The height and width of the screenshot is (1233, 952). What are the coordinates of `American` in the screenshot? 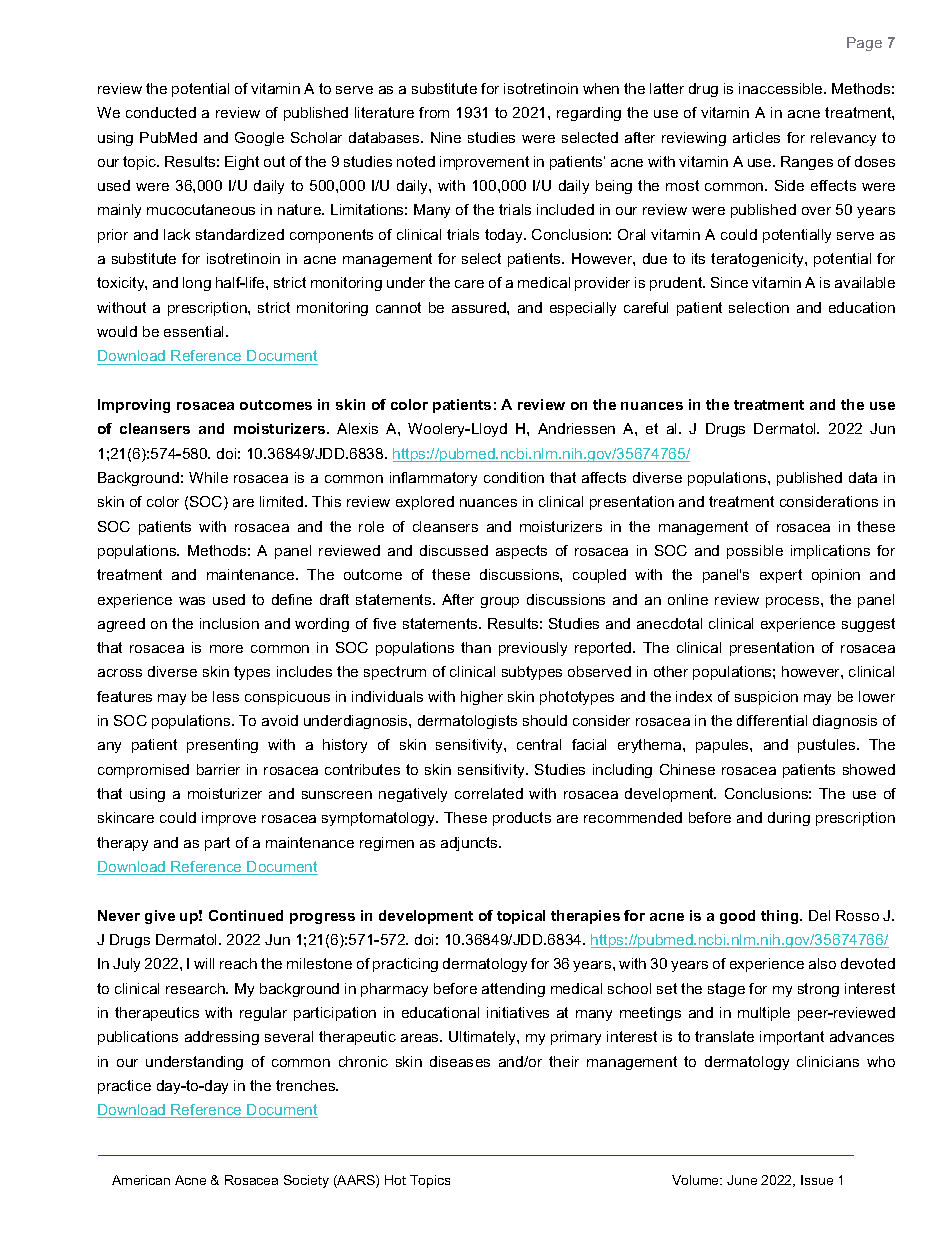 It's located at (141, 1180).
